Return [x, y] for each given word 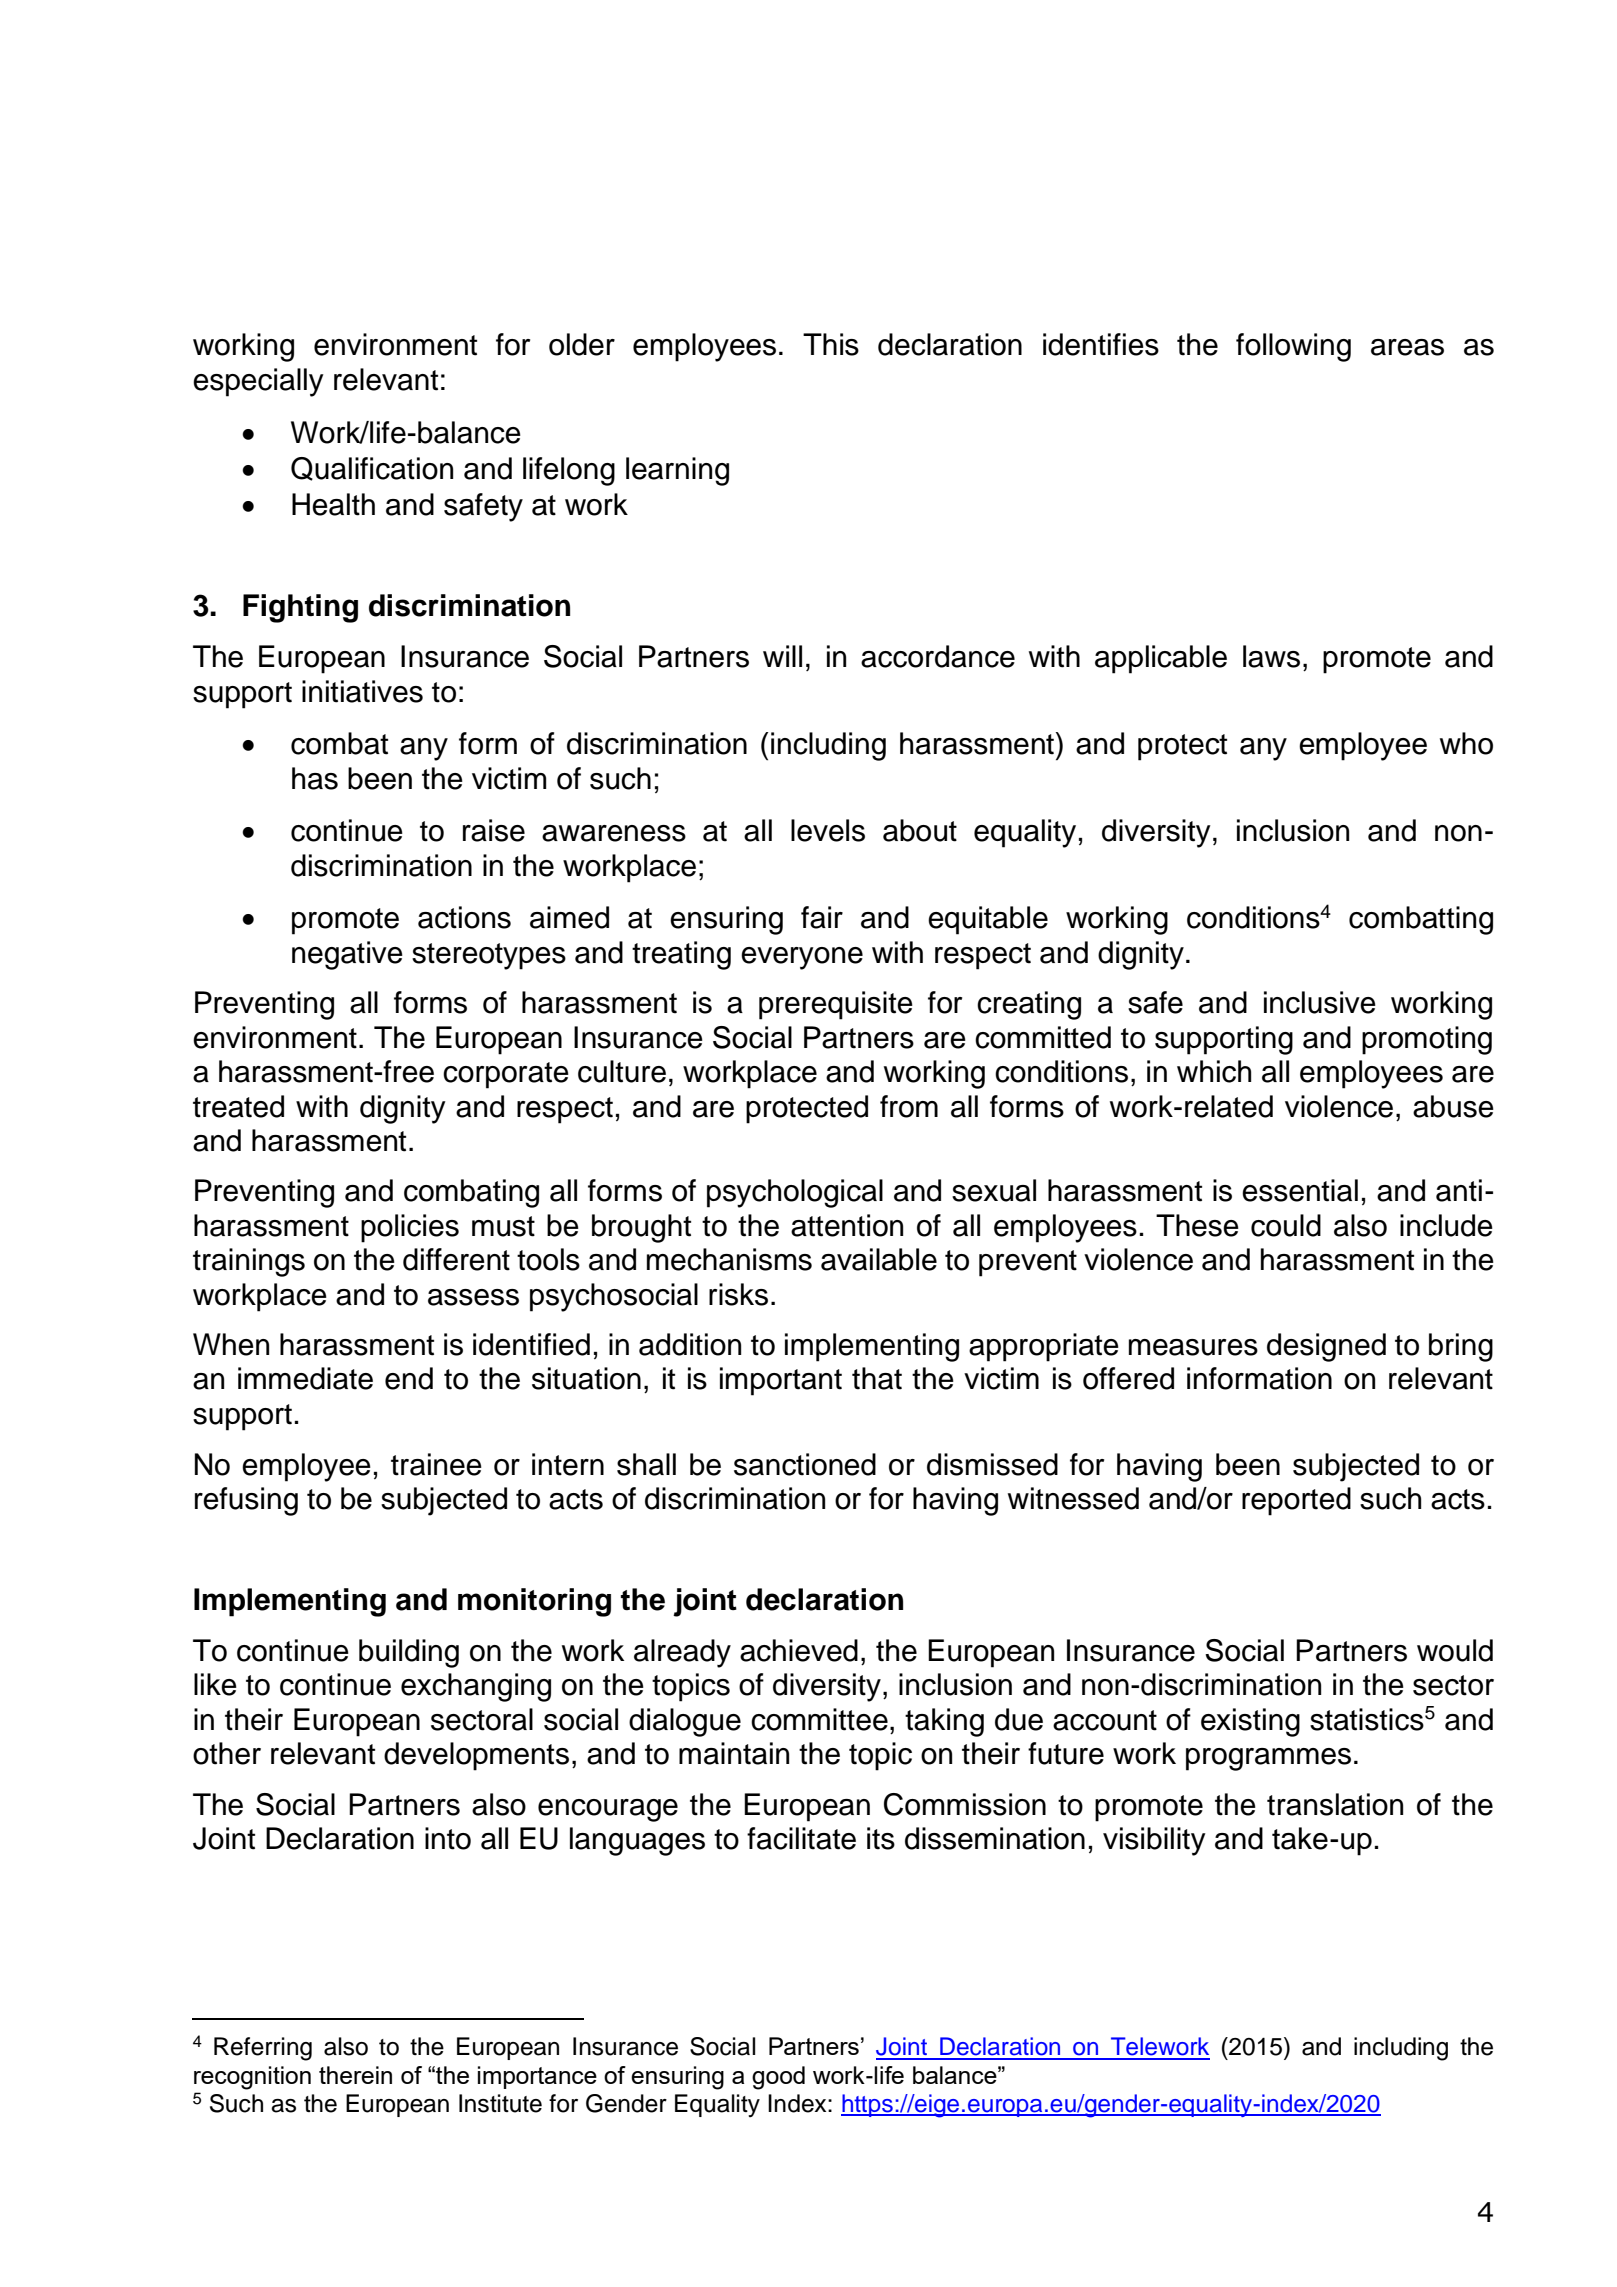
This [831, 344]
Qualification [372, 469]
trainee [436, 1464]
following [1293, 347]
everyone [802, 958]
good [778, 2078]
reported [1296, 1501]
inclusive [1320, 1002]
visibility [1154, 1841]
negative [347, 955]
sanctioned [805, 1464]
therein [355, 2075]
